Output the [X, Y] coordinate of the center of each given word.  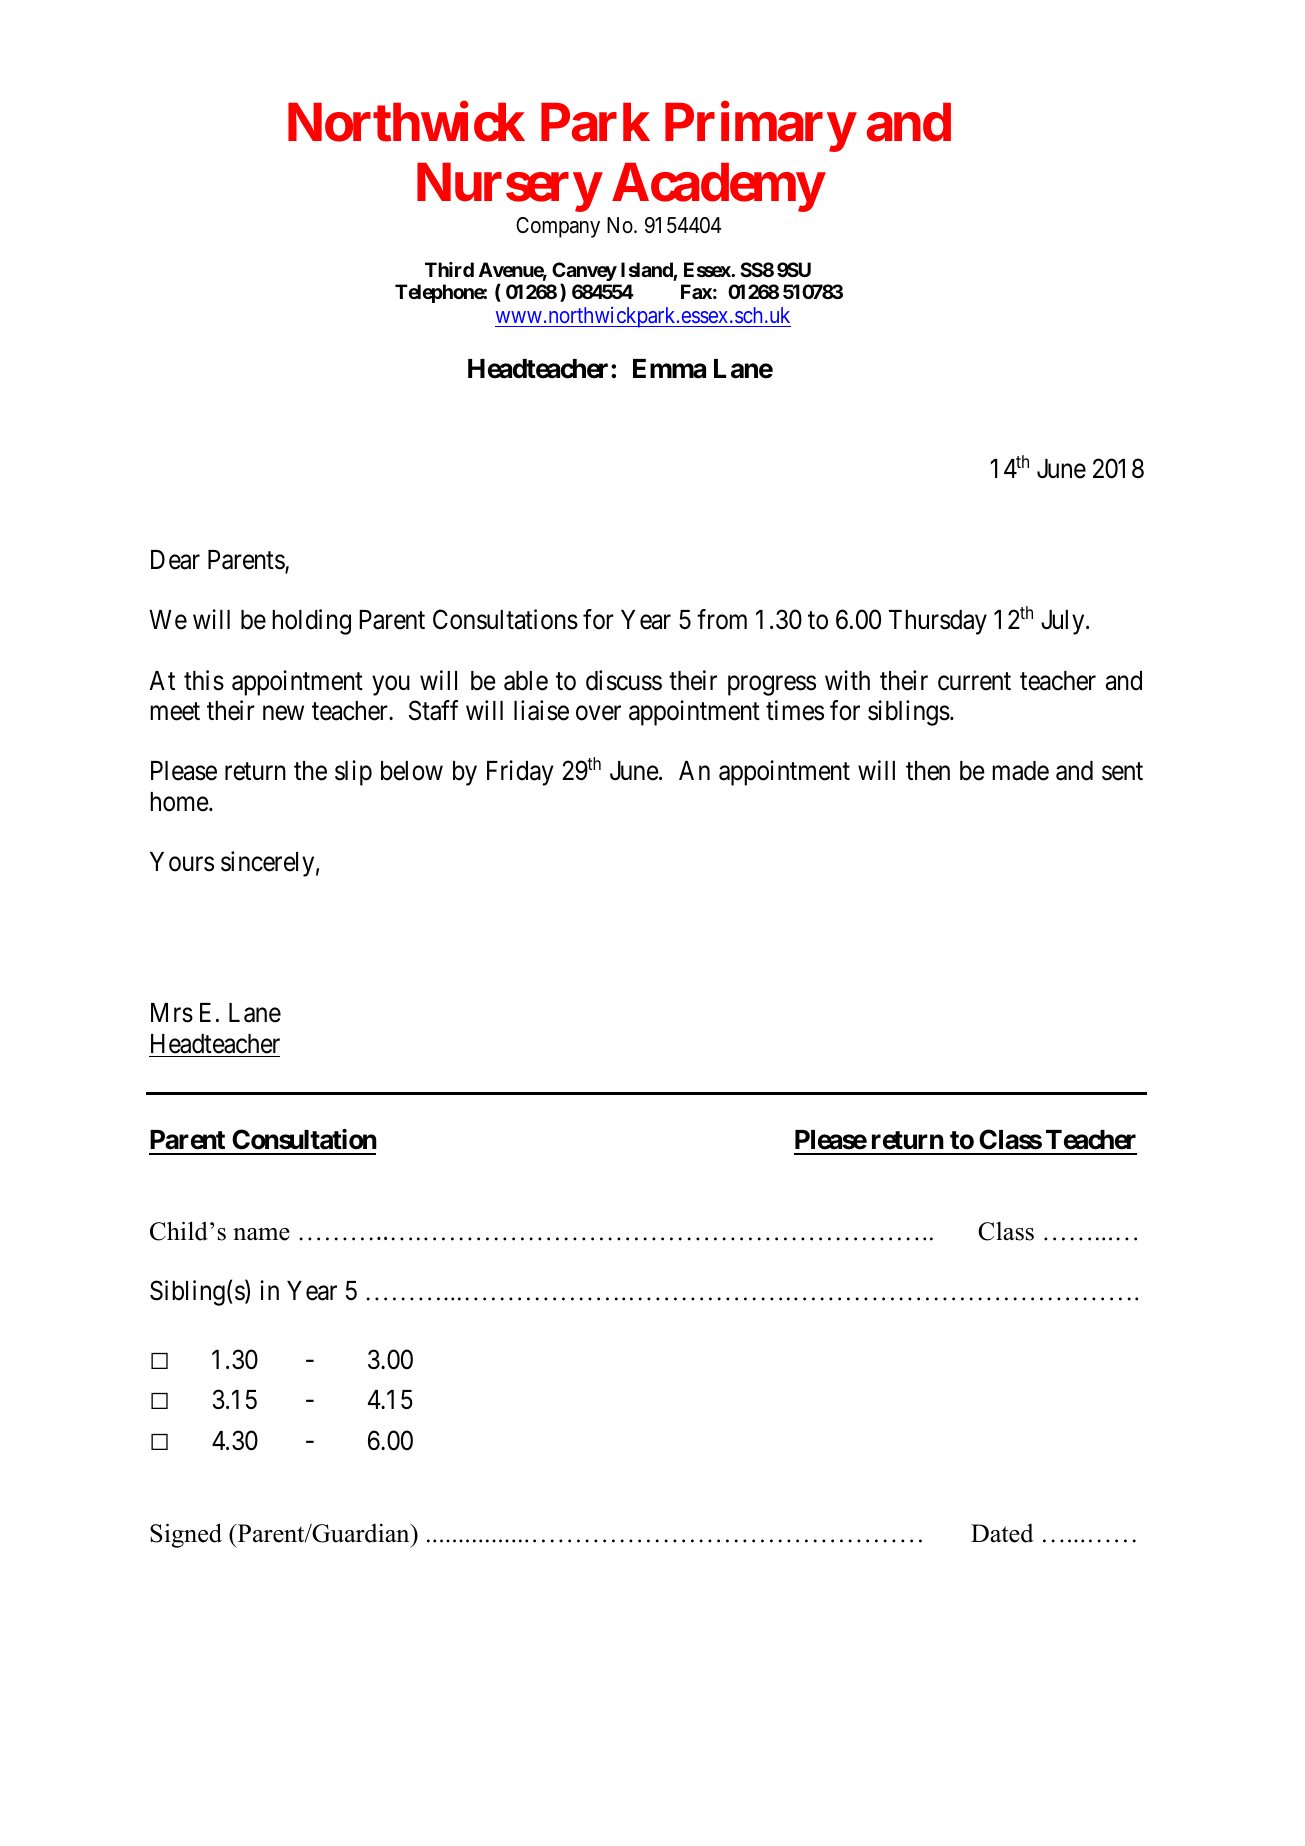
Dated [1002, 1533]
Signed [186, 1535]
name [261, 1234]
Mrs [172, 1013]
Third [449, 269]
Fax [696, 291]
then [928, 771]
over [598, 713]
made [1020, 771]
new [283, 713]
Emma [669, 369]
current [974, 681]
